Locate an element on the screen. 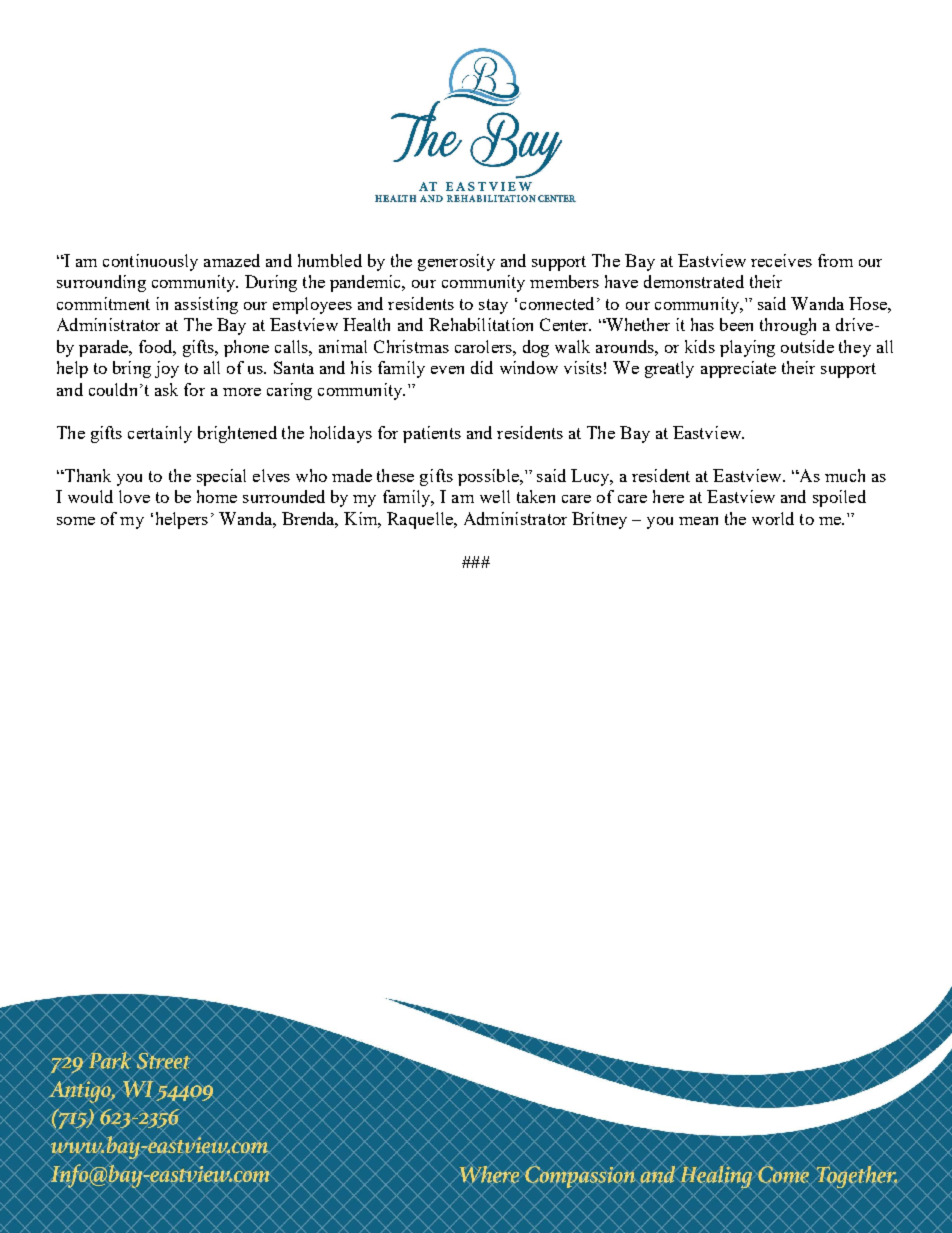 This screenshot has height=1233, width=952. well is located at coordinates (495, 496).
